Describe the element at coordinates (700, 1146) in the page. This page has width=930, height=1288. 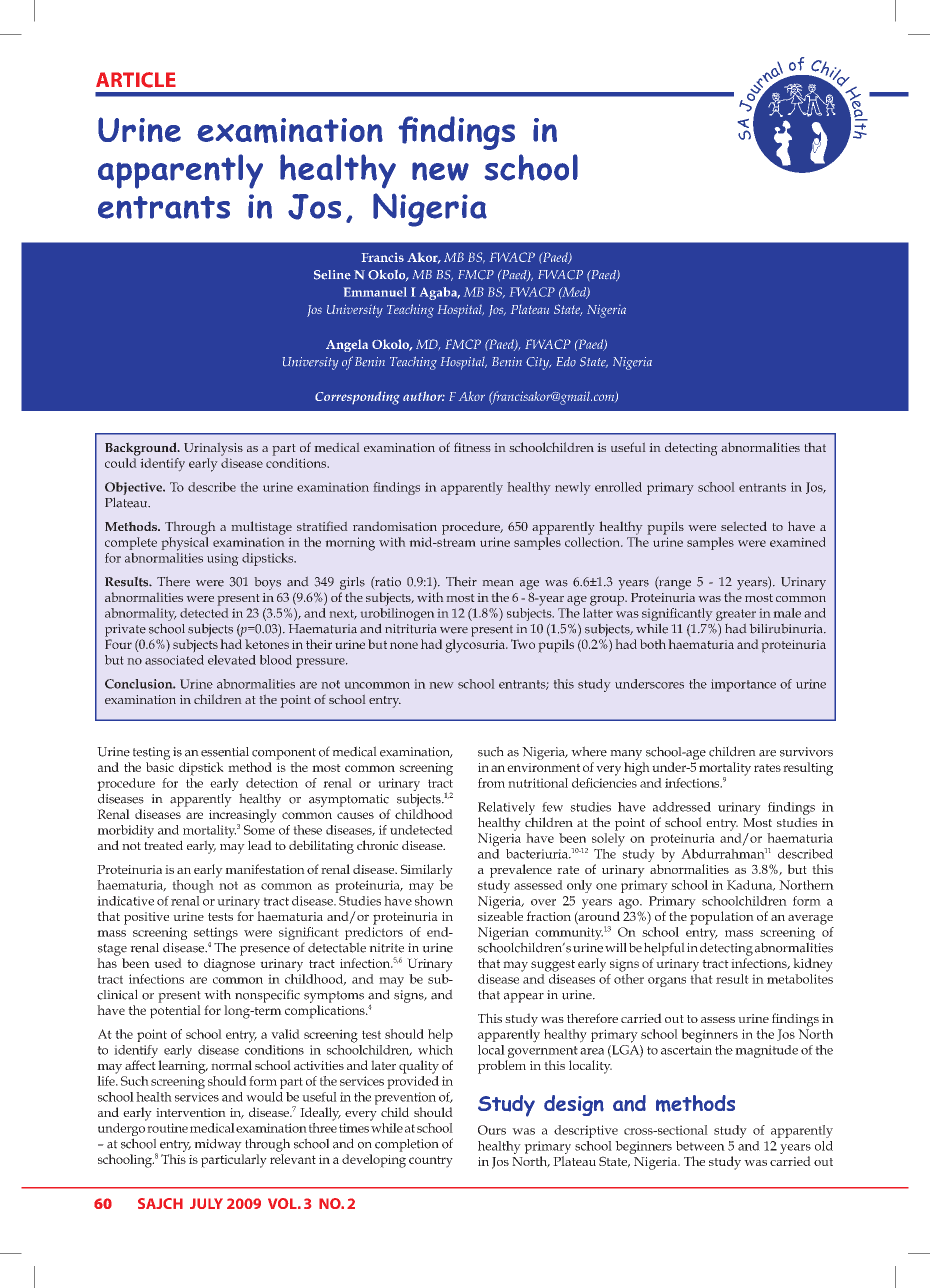
I see `between` at that location.
